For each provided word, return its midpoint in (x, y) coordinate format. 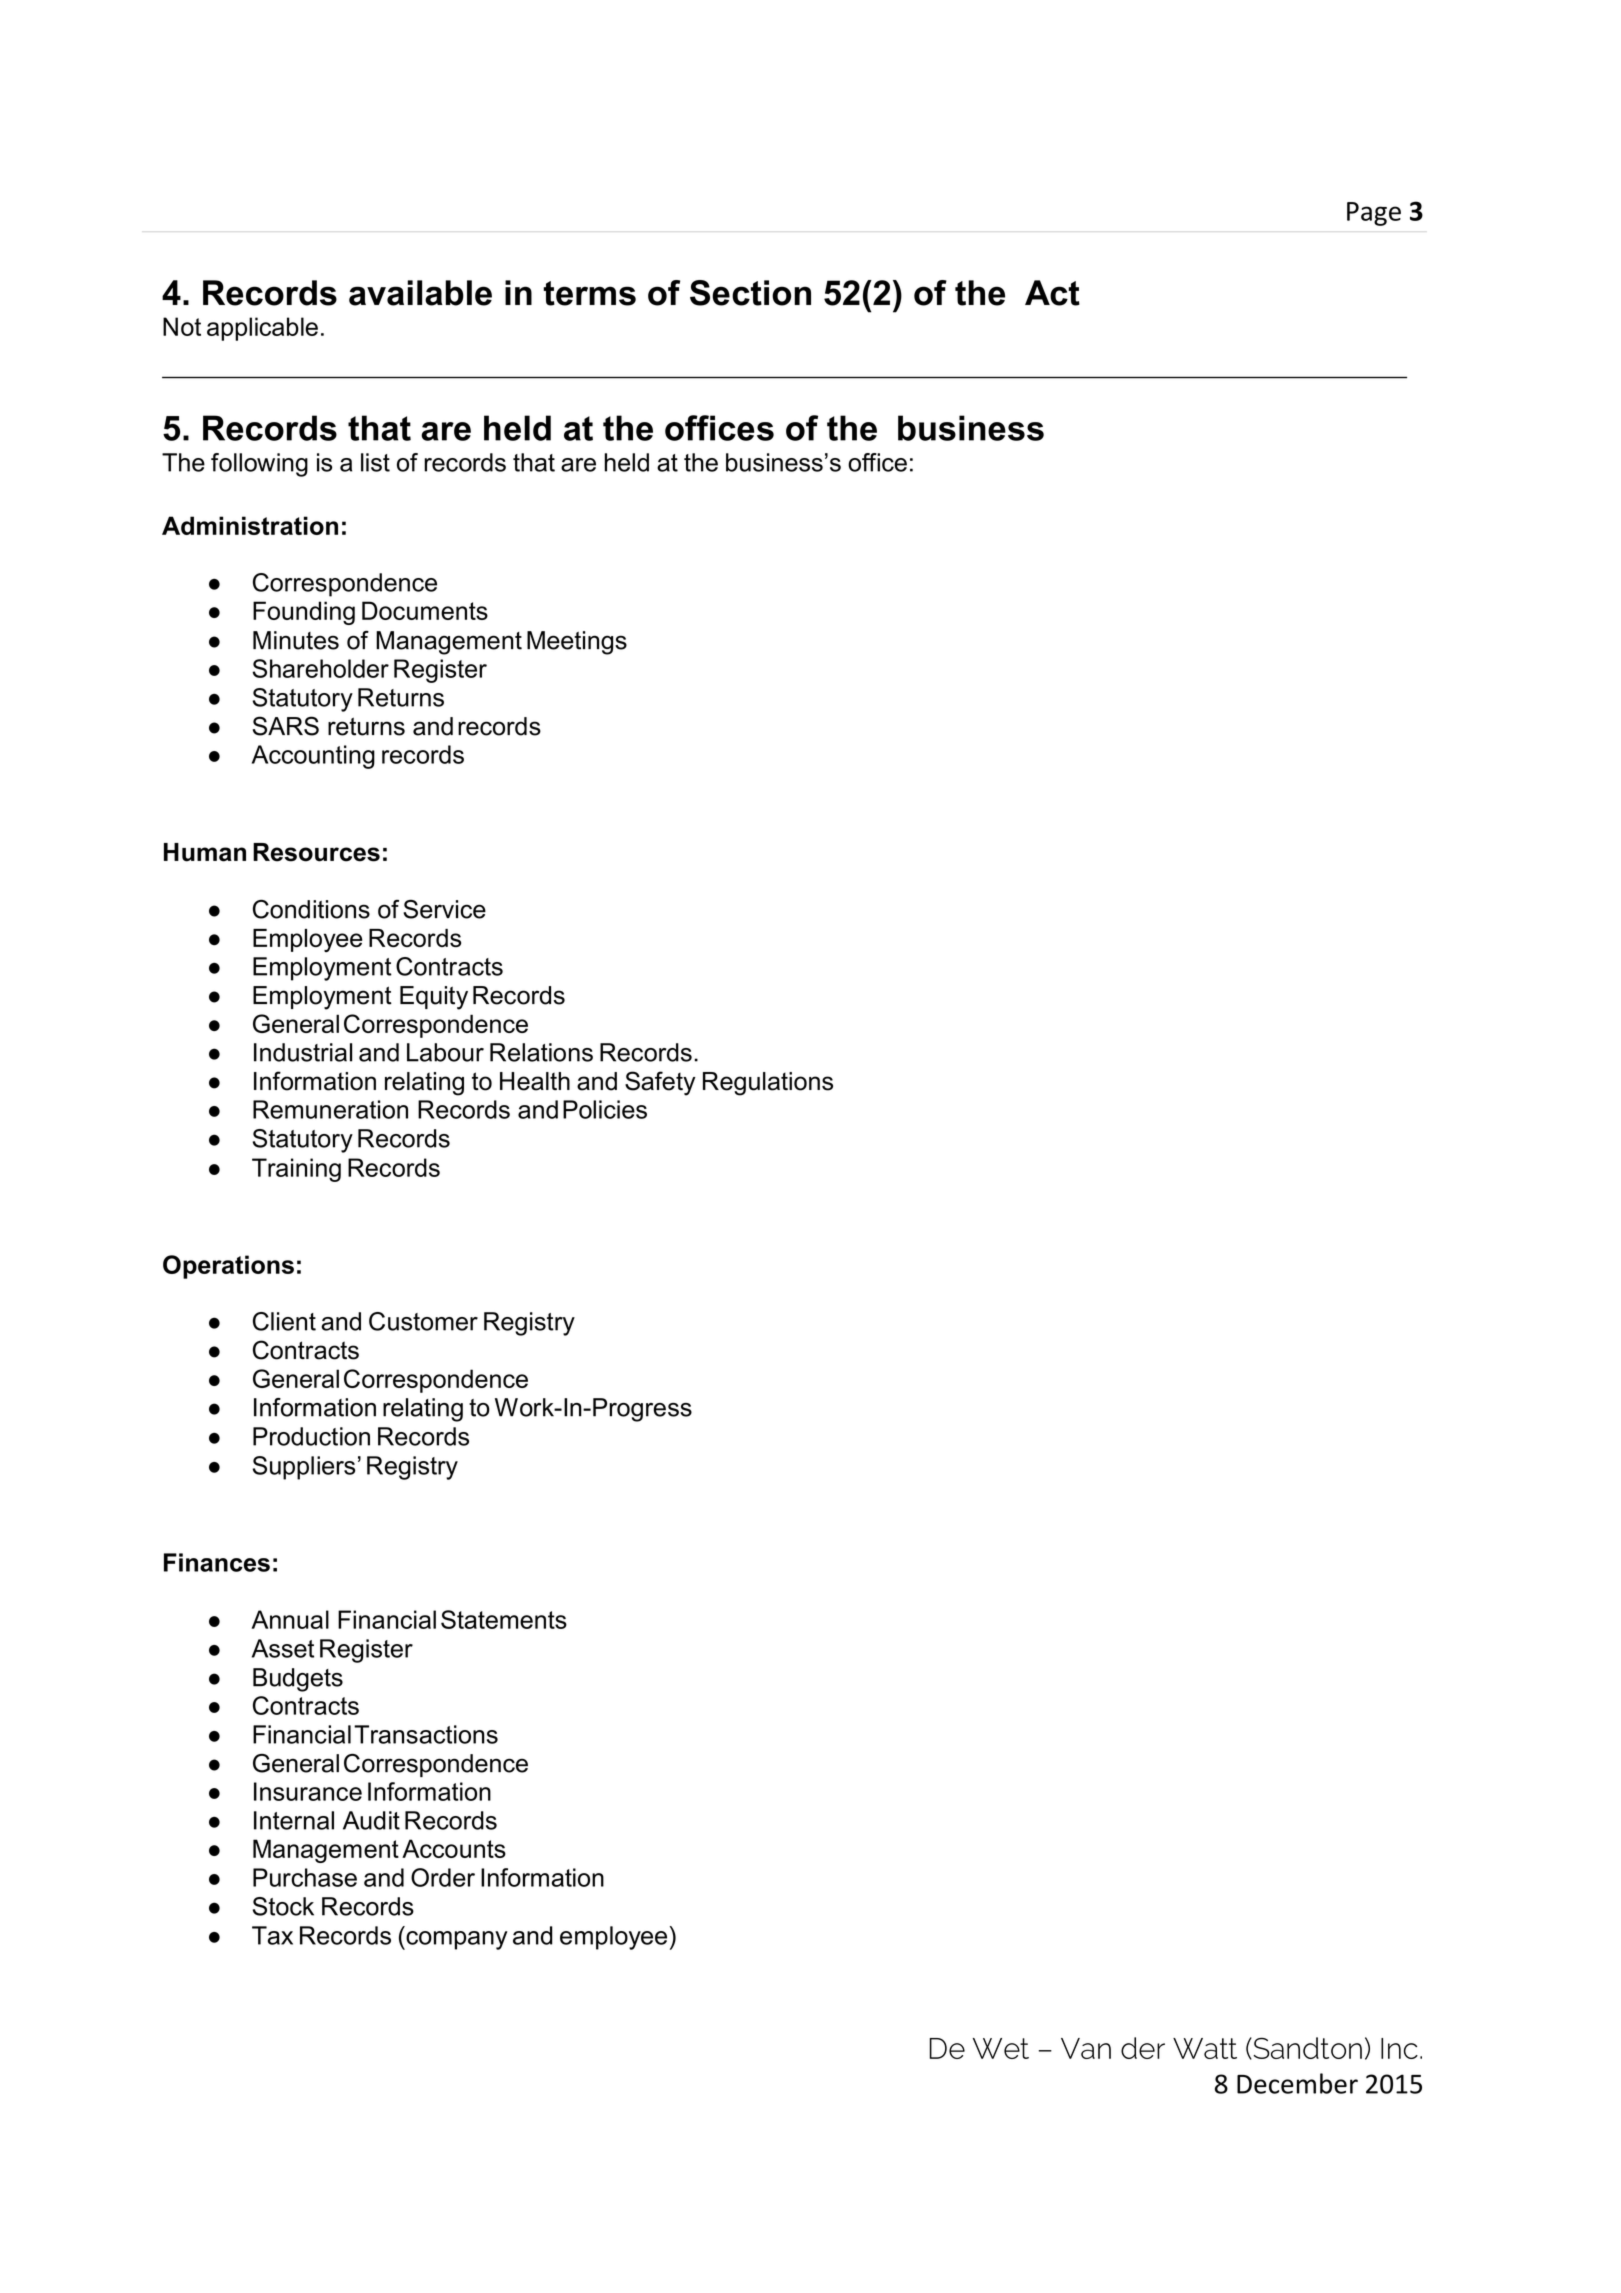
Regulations (768, 1084)
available (420, 293)
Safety (660, 1083)
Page (1374, 214)
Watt (1205, 2048)
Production (311, 1436)
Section (750, 293)
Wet (1001, 2048)
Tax (272, 1935)
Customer (423, 1321)
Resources (316, 852)
